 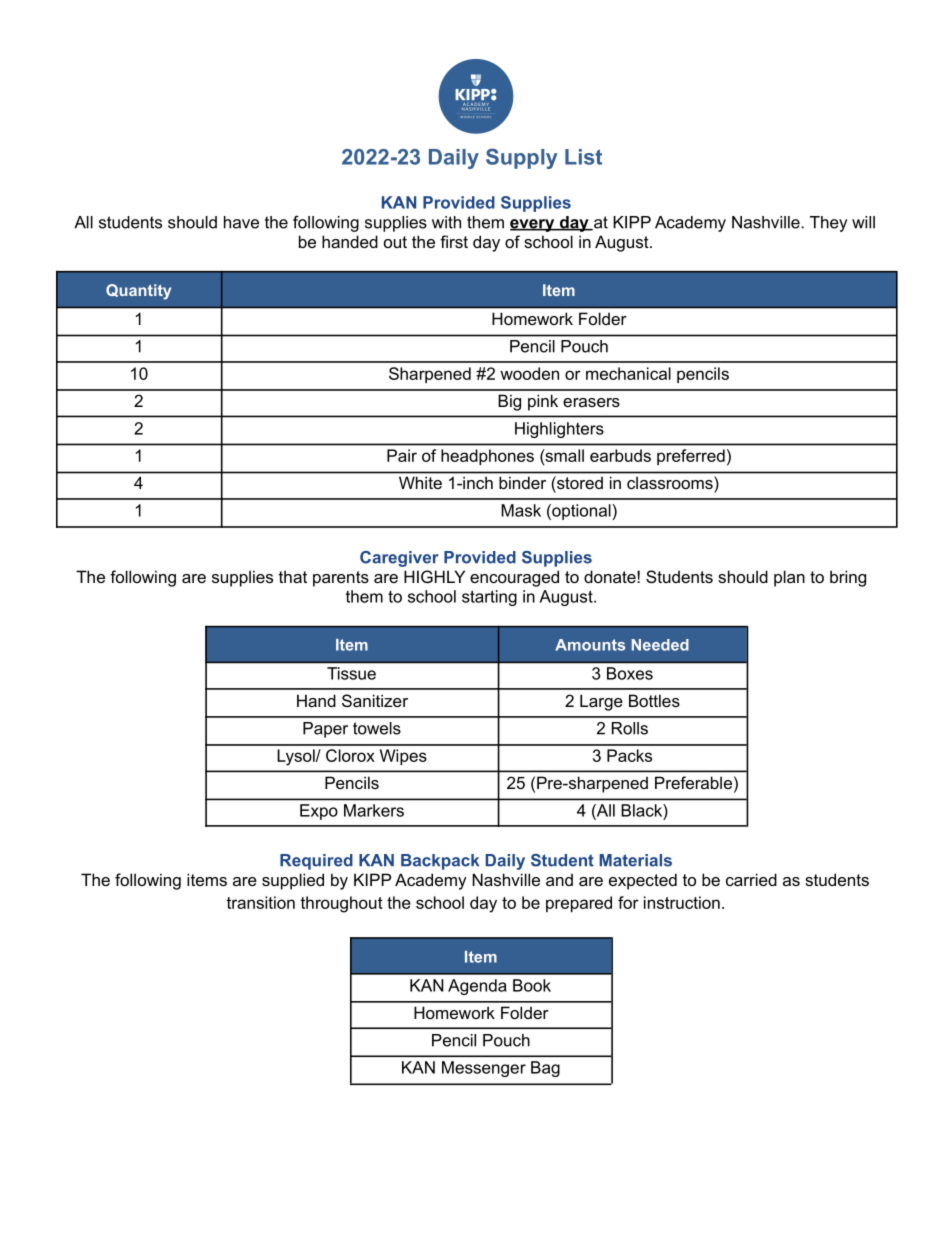 I want to click on transition, so click(x=260, y=902).
